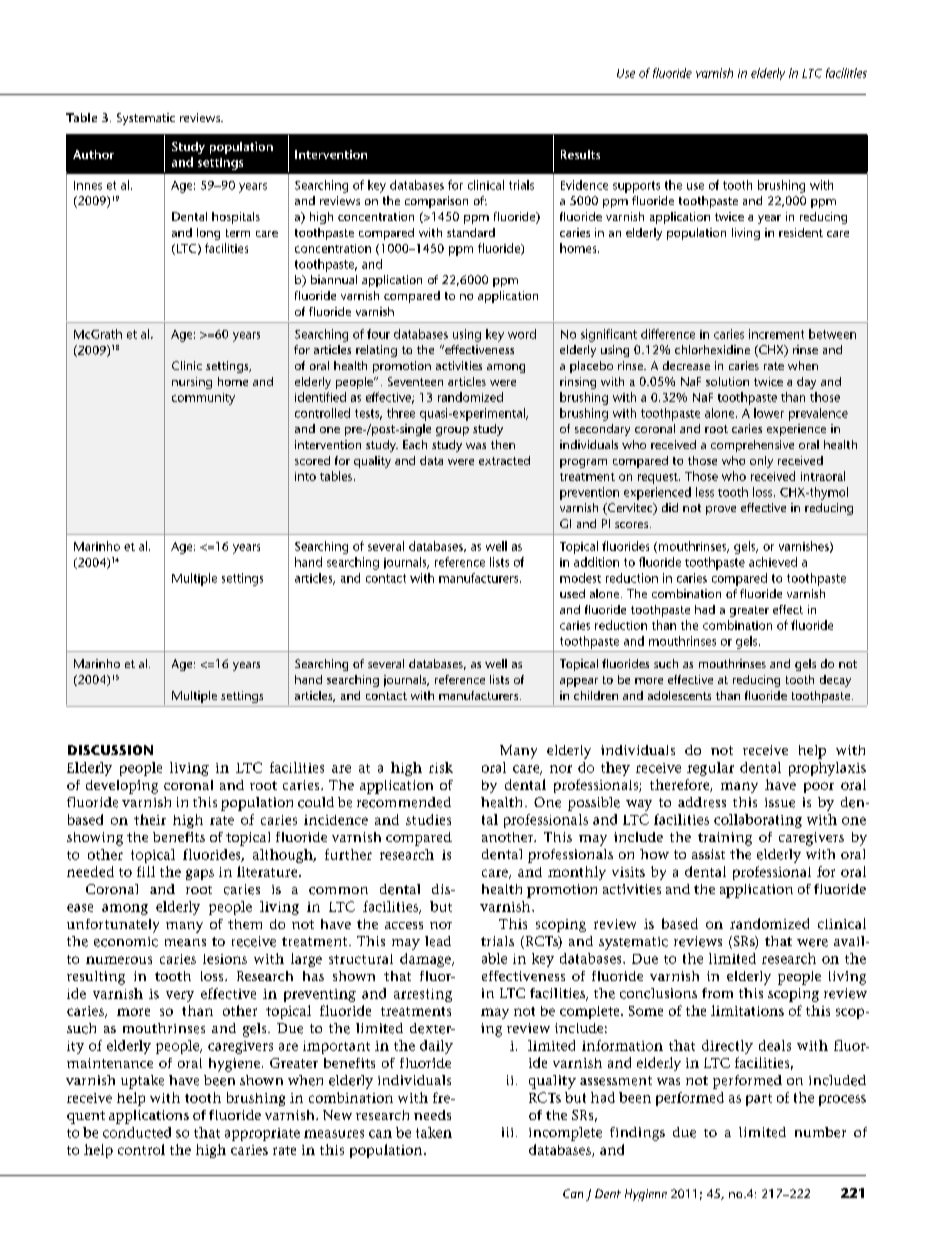  Describe the element at coordinates (436, 202) in the page. I see `comparison` at that location.
